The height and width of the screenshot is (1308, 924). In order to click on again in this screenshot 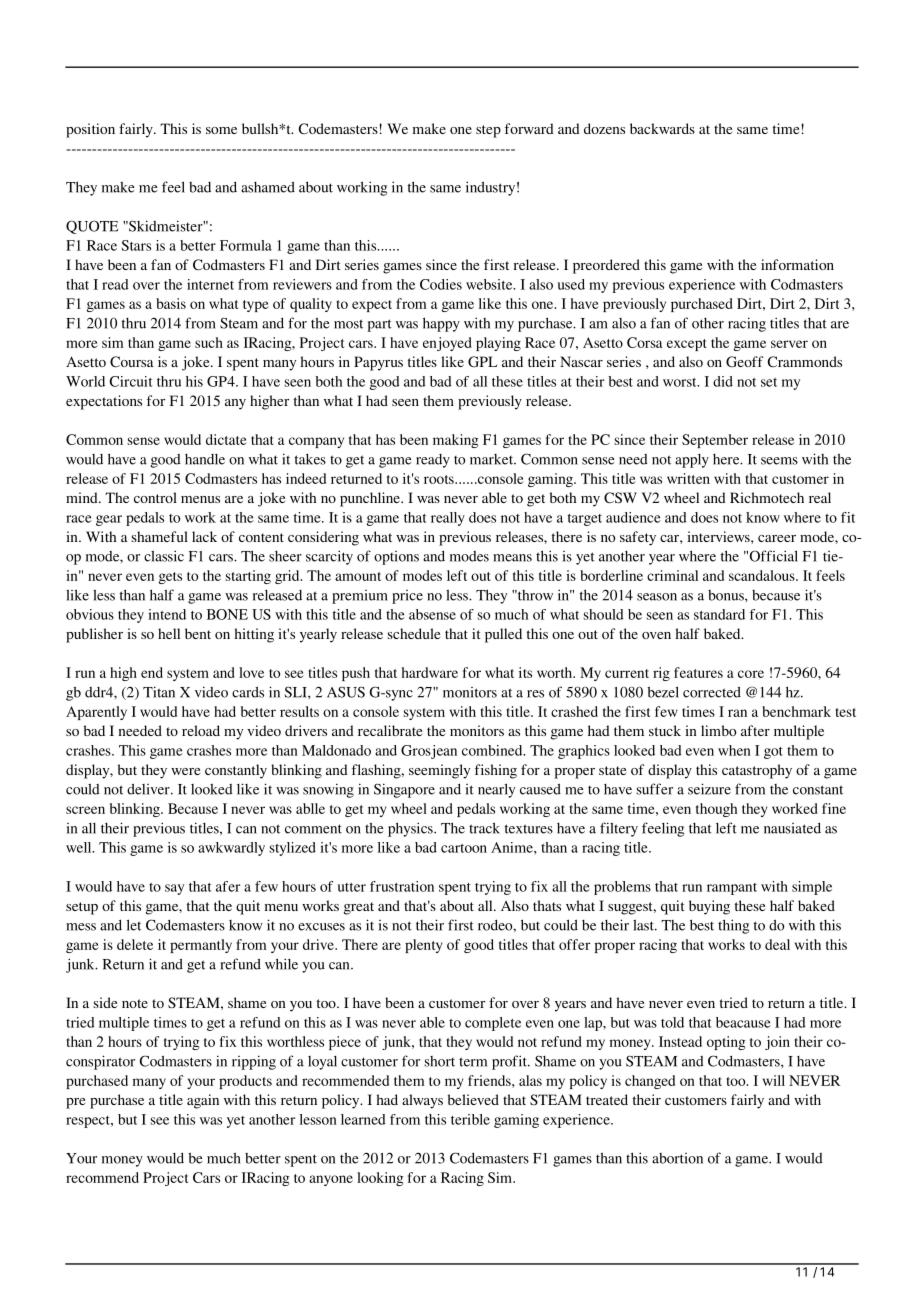, I will do `click(203, 1101)`.
